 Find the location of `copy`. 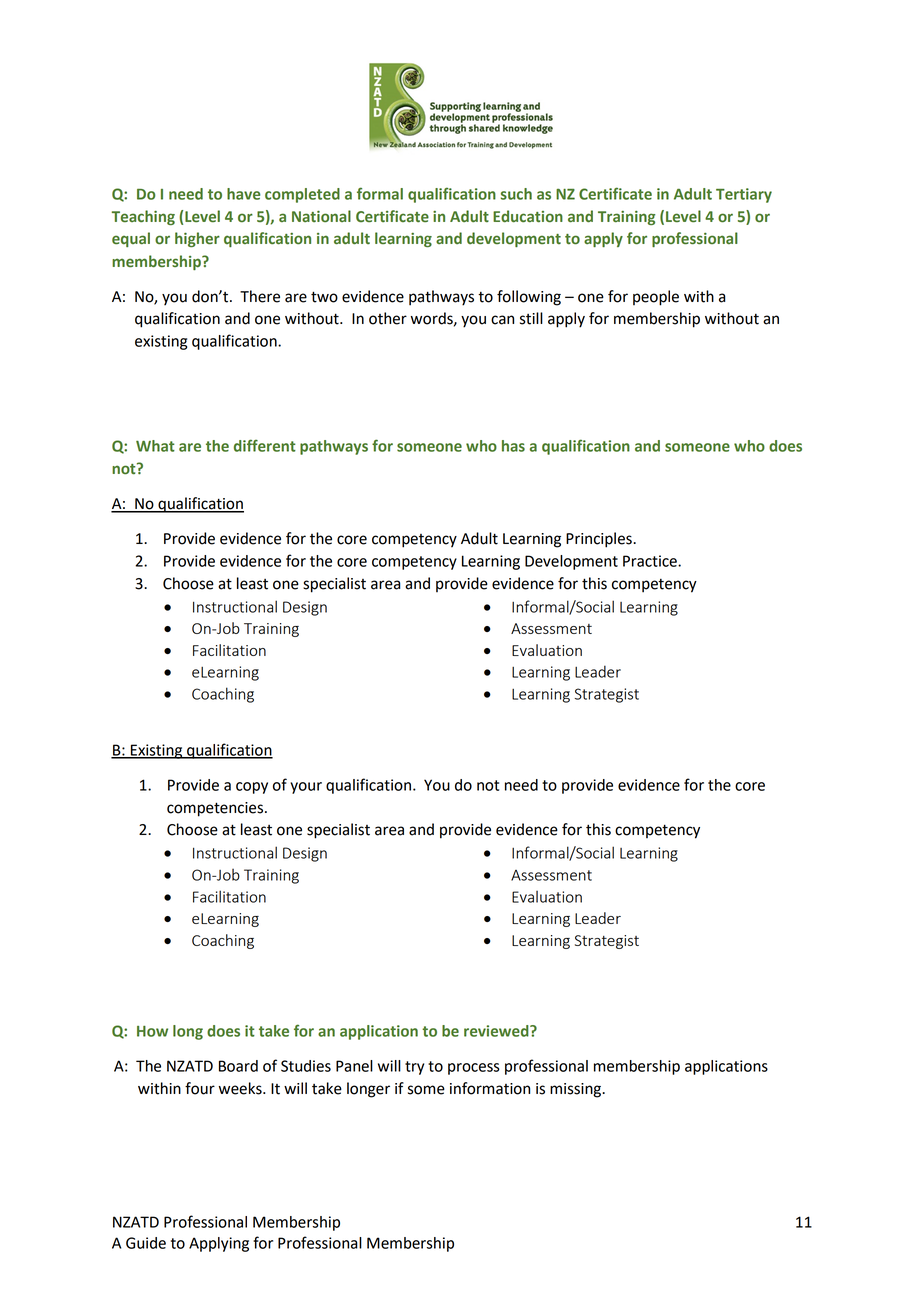

copy is located at coordinates (252, 788).
